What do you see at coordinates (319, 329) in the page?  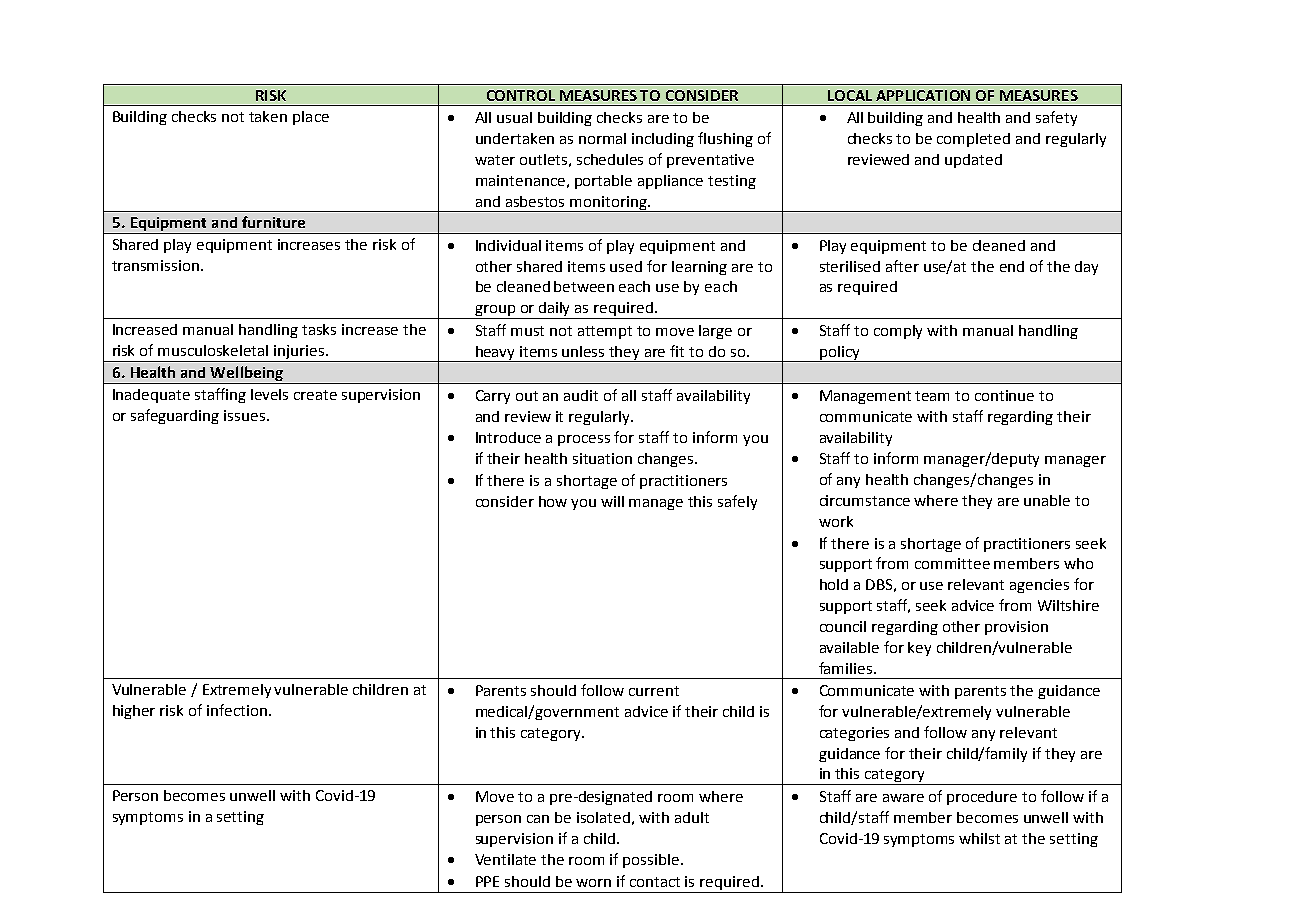 I see `tasks` at bounding box center [319, 329].
